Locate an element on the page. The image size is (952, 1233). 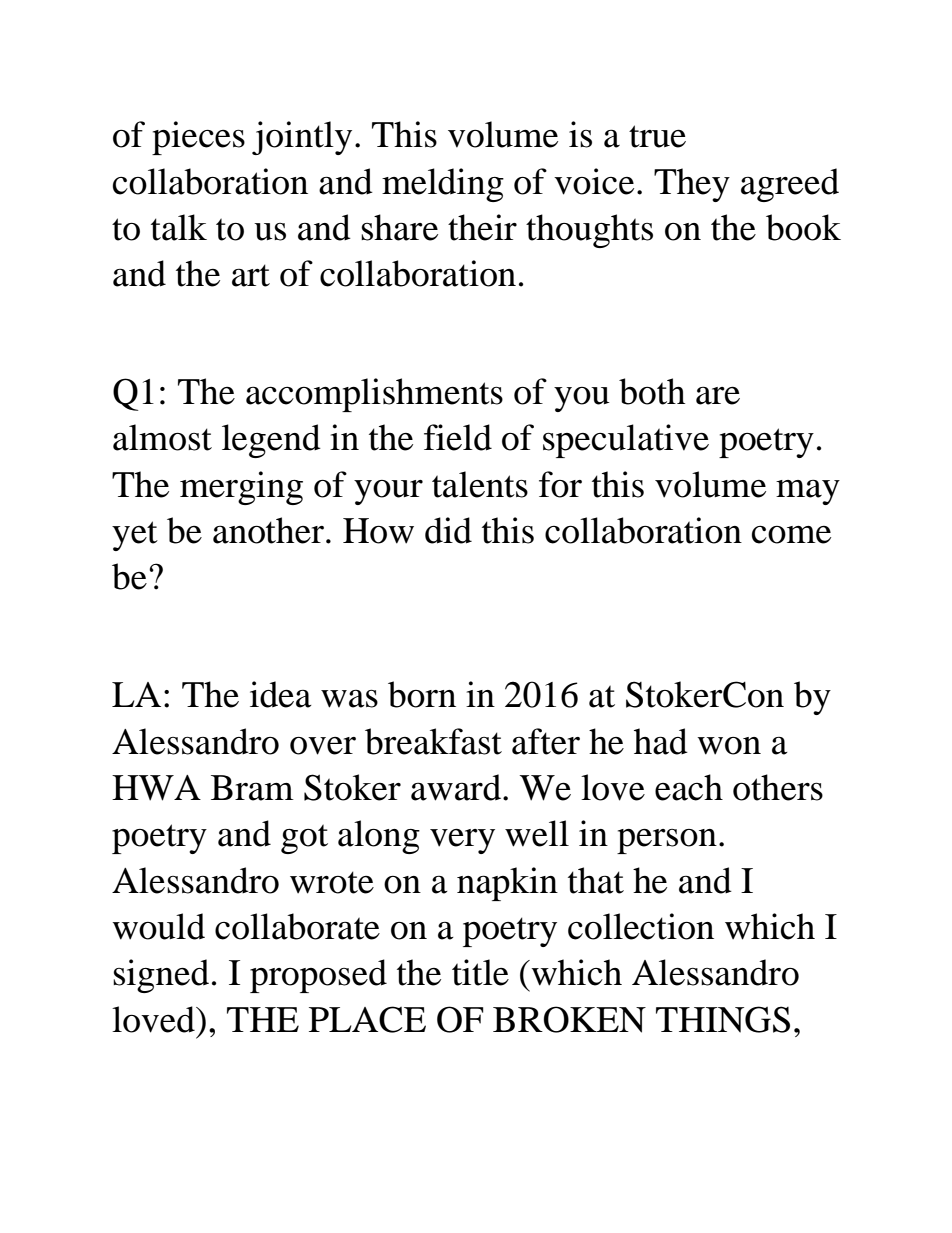
signed is located at coordinates (161, 976).
